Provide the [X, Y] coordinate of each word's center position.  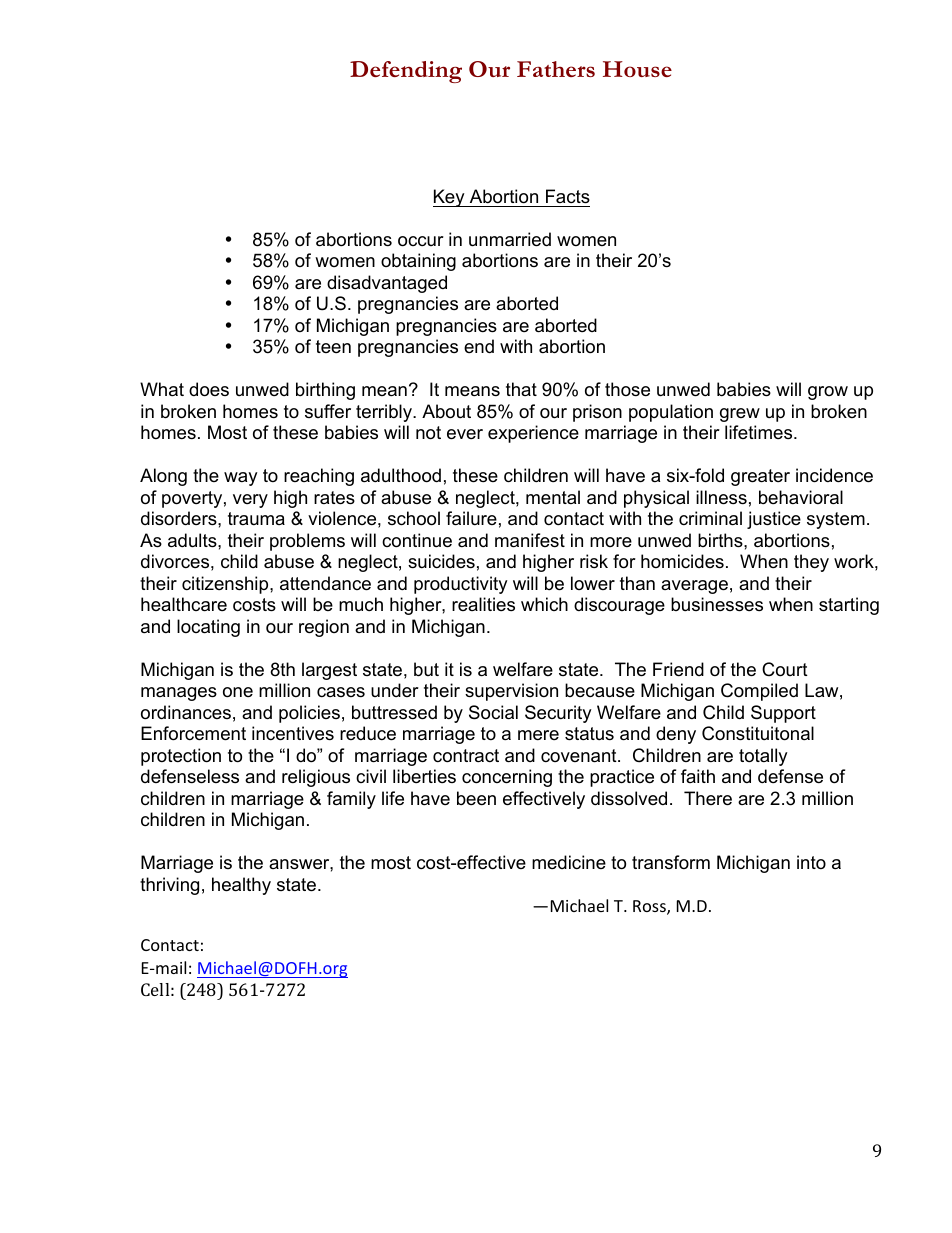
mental [553, 497]
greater [760, 477]
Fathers [556, 69]
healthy [241, 886]
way [241, 479]
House [637, 69]
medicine [569, 862]
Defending [406, 72]
